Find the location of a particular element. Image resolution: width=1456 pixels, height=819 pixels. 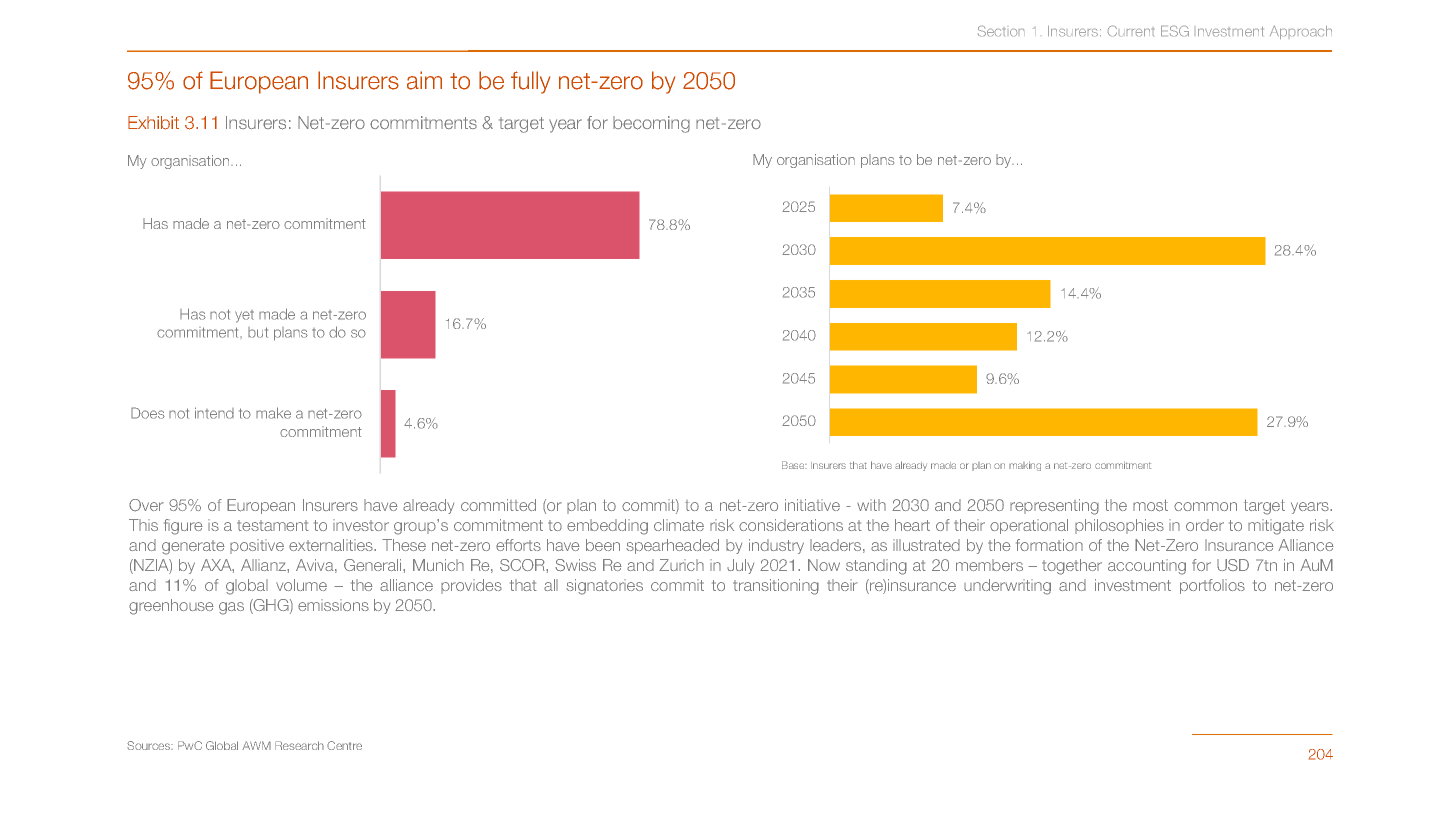

initiative is located at coordinates (812, 505).
